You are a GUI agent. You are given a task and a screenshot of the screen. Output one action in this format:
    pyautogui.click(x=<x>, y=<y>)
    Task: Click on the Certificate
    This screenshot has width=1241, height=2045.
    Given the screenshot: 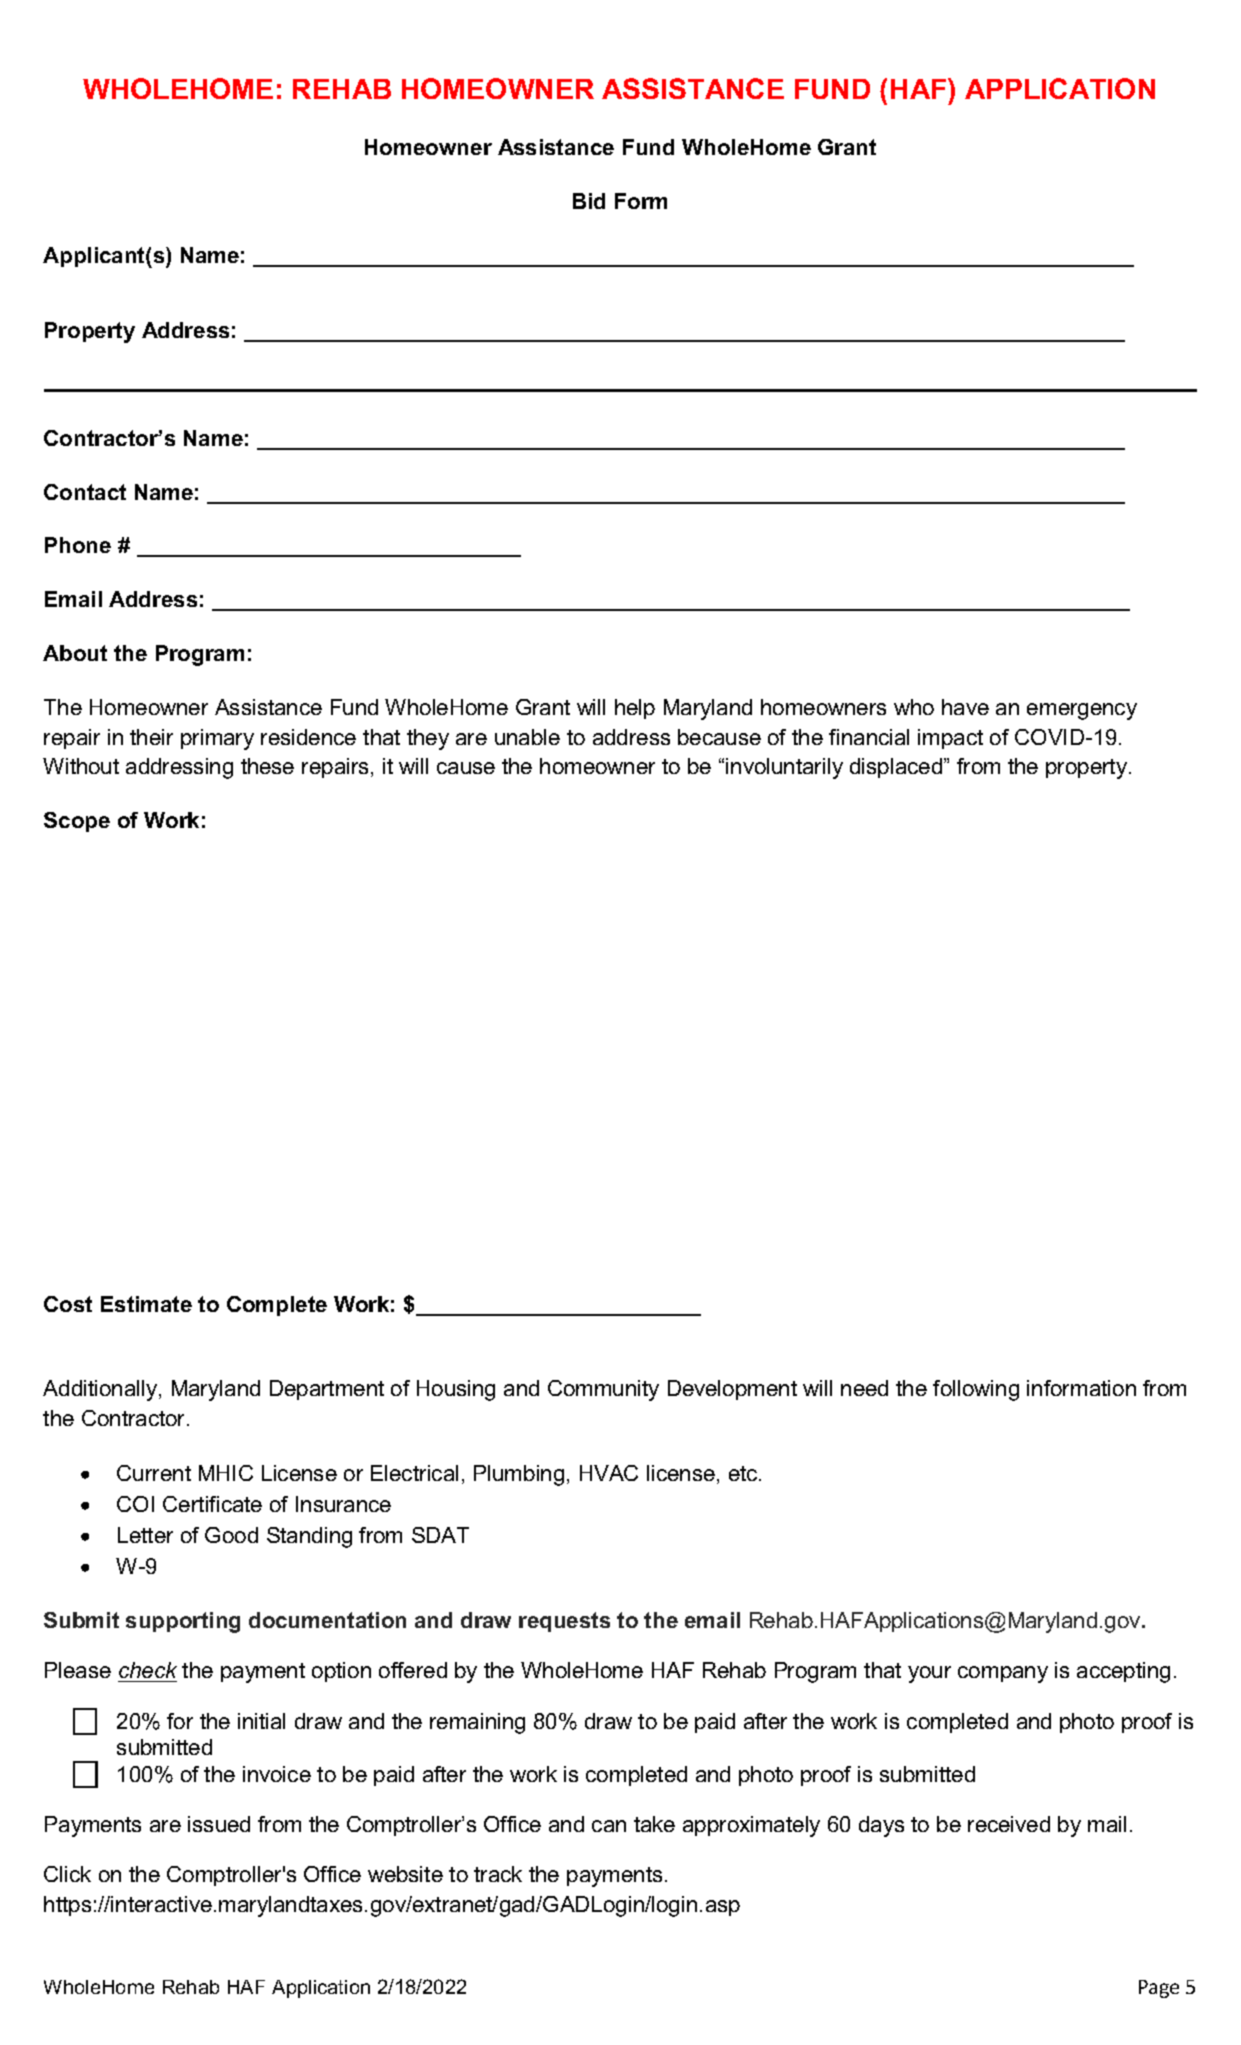 What is the action you would take?
    pyautogui.click(x=212, y=1504)
